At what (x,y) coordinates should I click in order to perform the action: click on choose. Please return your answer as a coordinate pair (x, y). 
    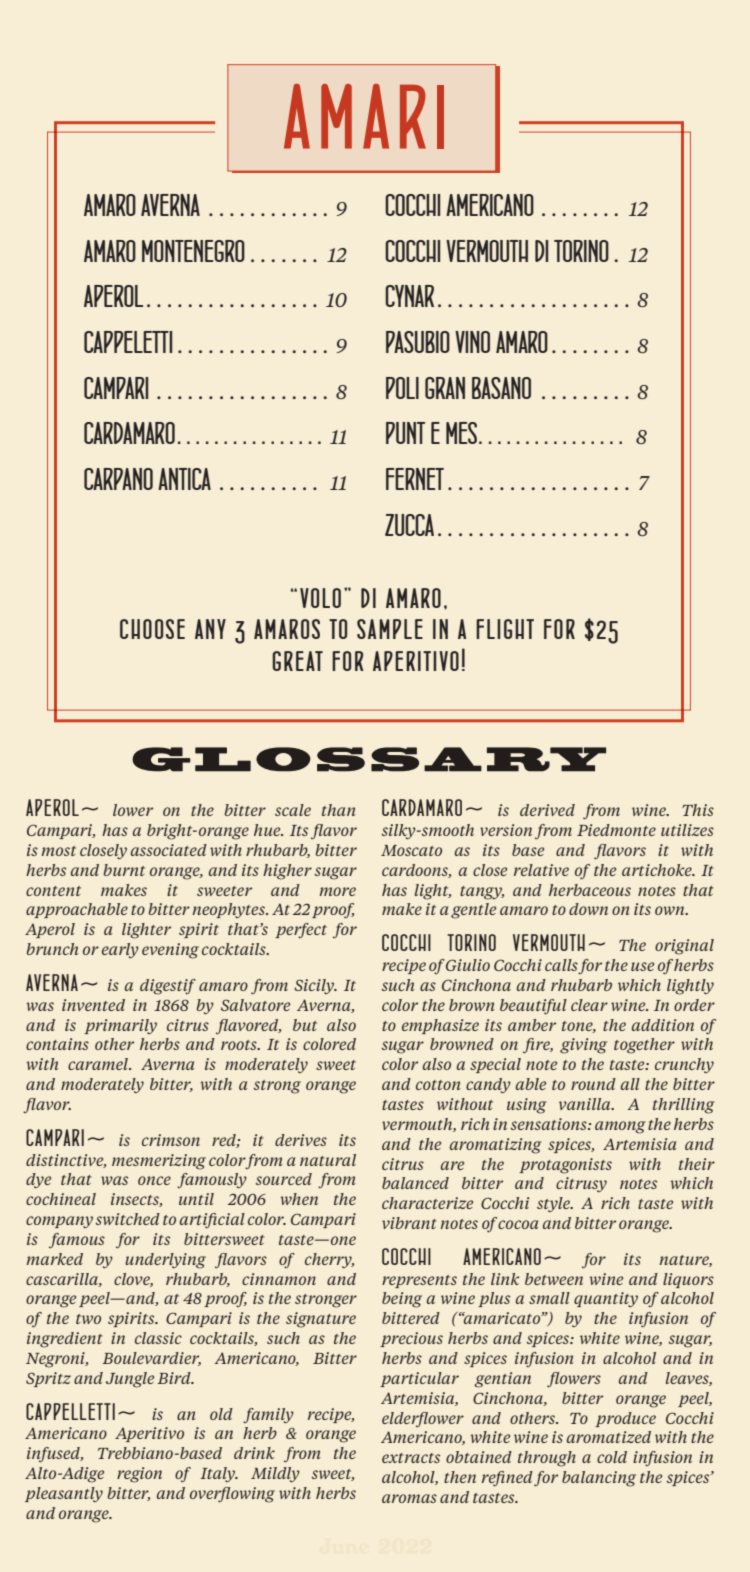
    Looking at the image, I should click on (152, 629).
